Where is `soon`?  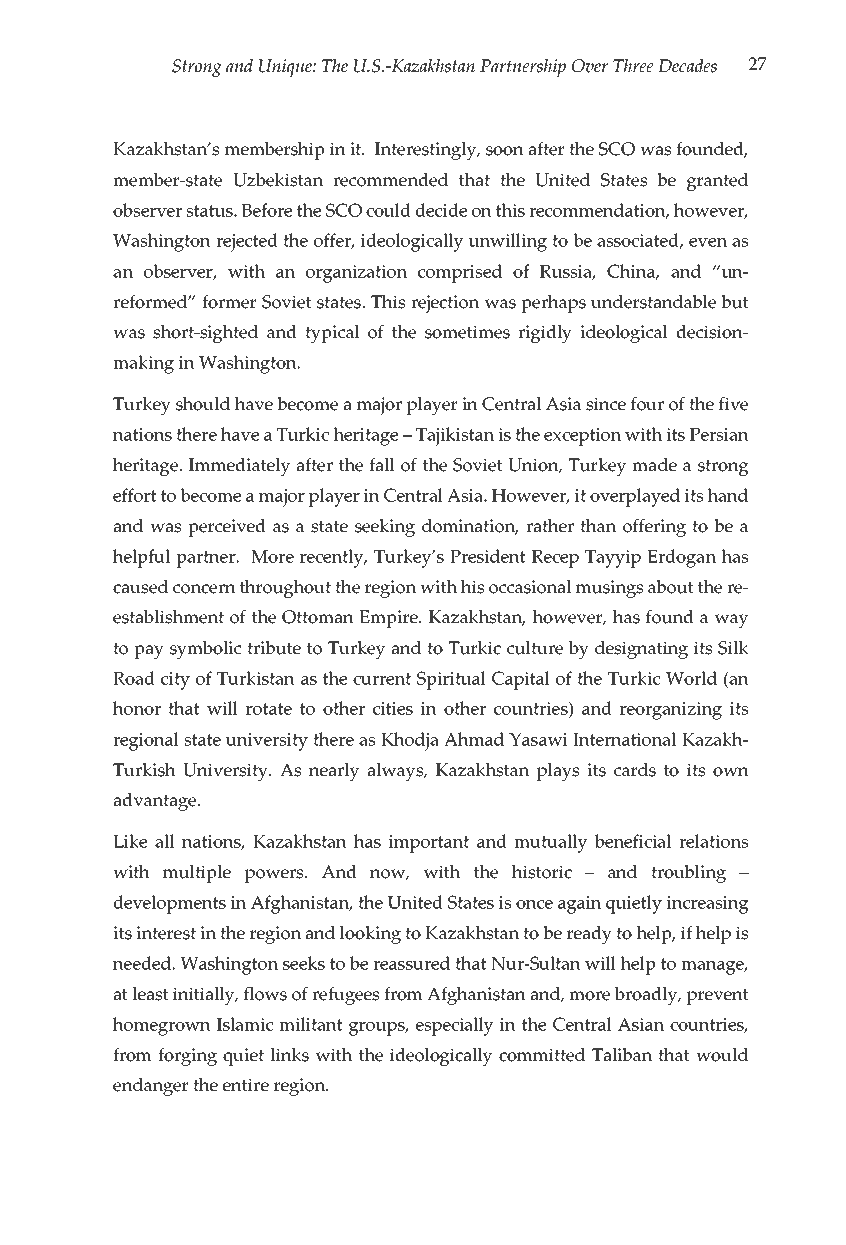 soon is located at coordinates (505, 151).
